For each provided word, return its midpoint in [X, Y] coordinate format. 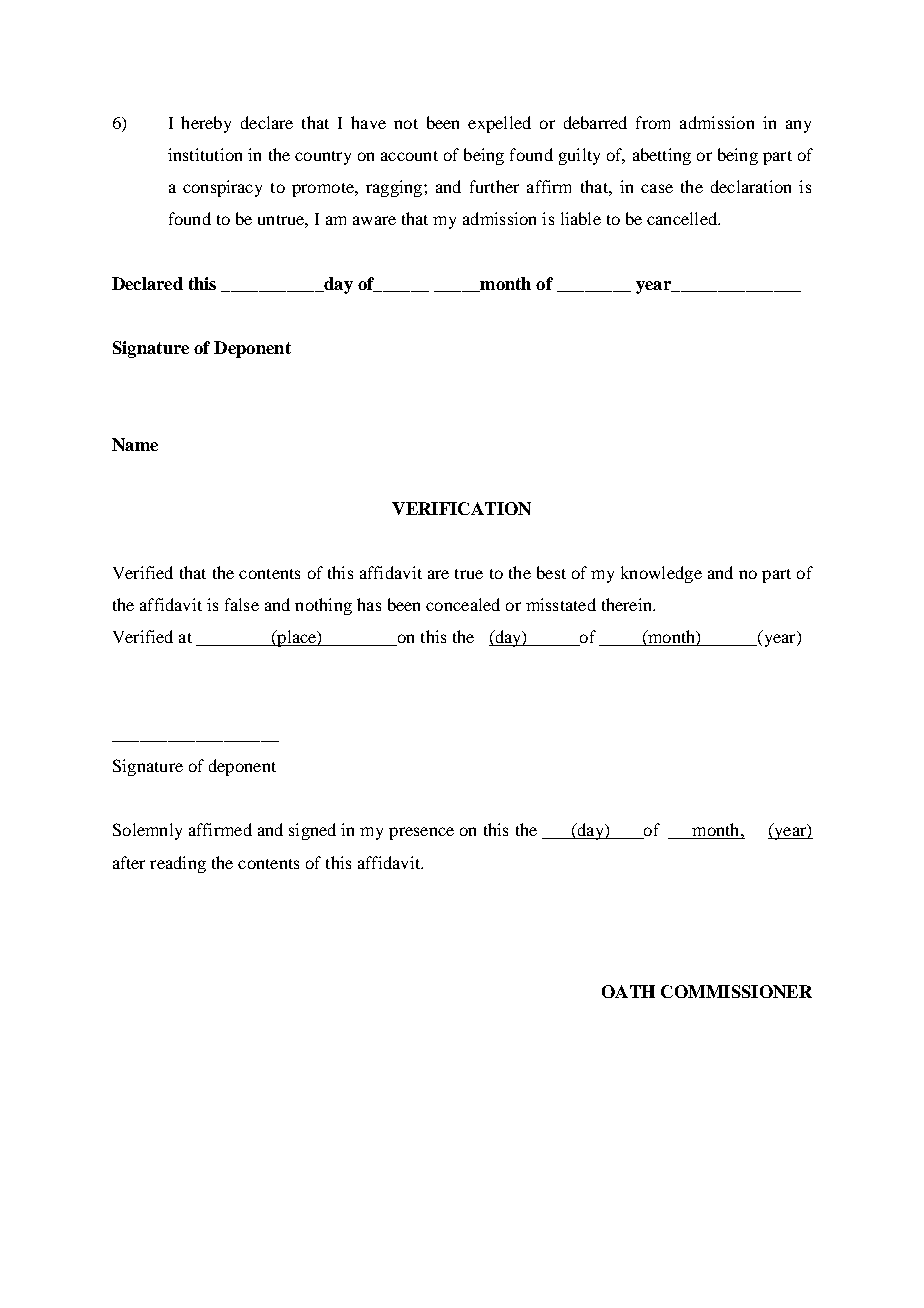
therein [628, 604]
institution [205, 154]
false [242, 604]
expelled [499, 124]
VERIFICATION [461, 508]
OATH [628, 991]
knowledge [661, 574]
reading [178, 864]
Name [135, 444]
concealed [463, 604]
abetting [662, 156]
